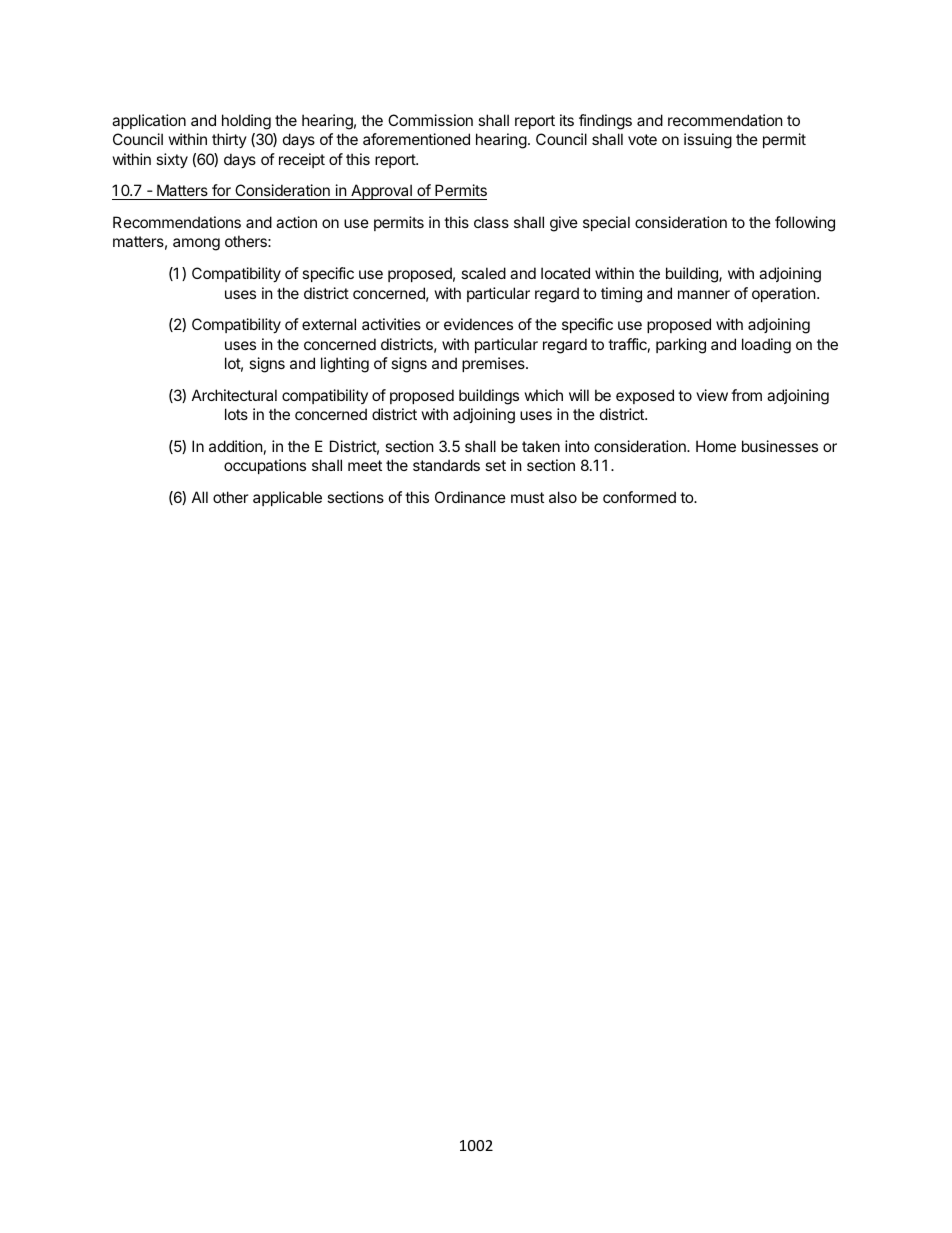 The height and width of the screenshot is (1233, 952). Describe the element at coordinates (639, 497) in the screenshot. I see `conformed` at that location.
